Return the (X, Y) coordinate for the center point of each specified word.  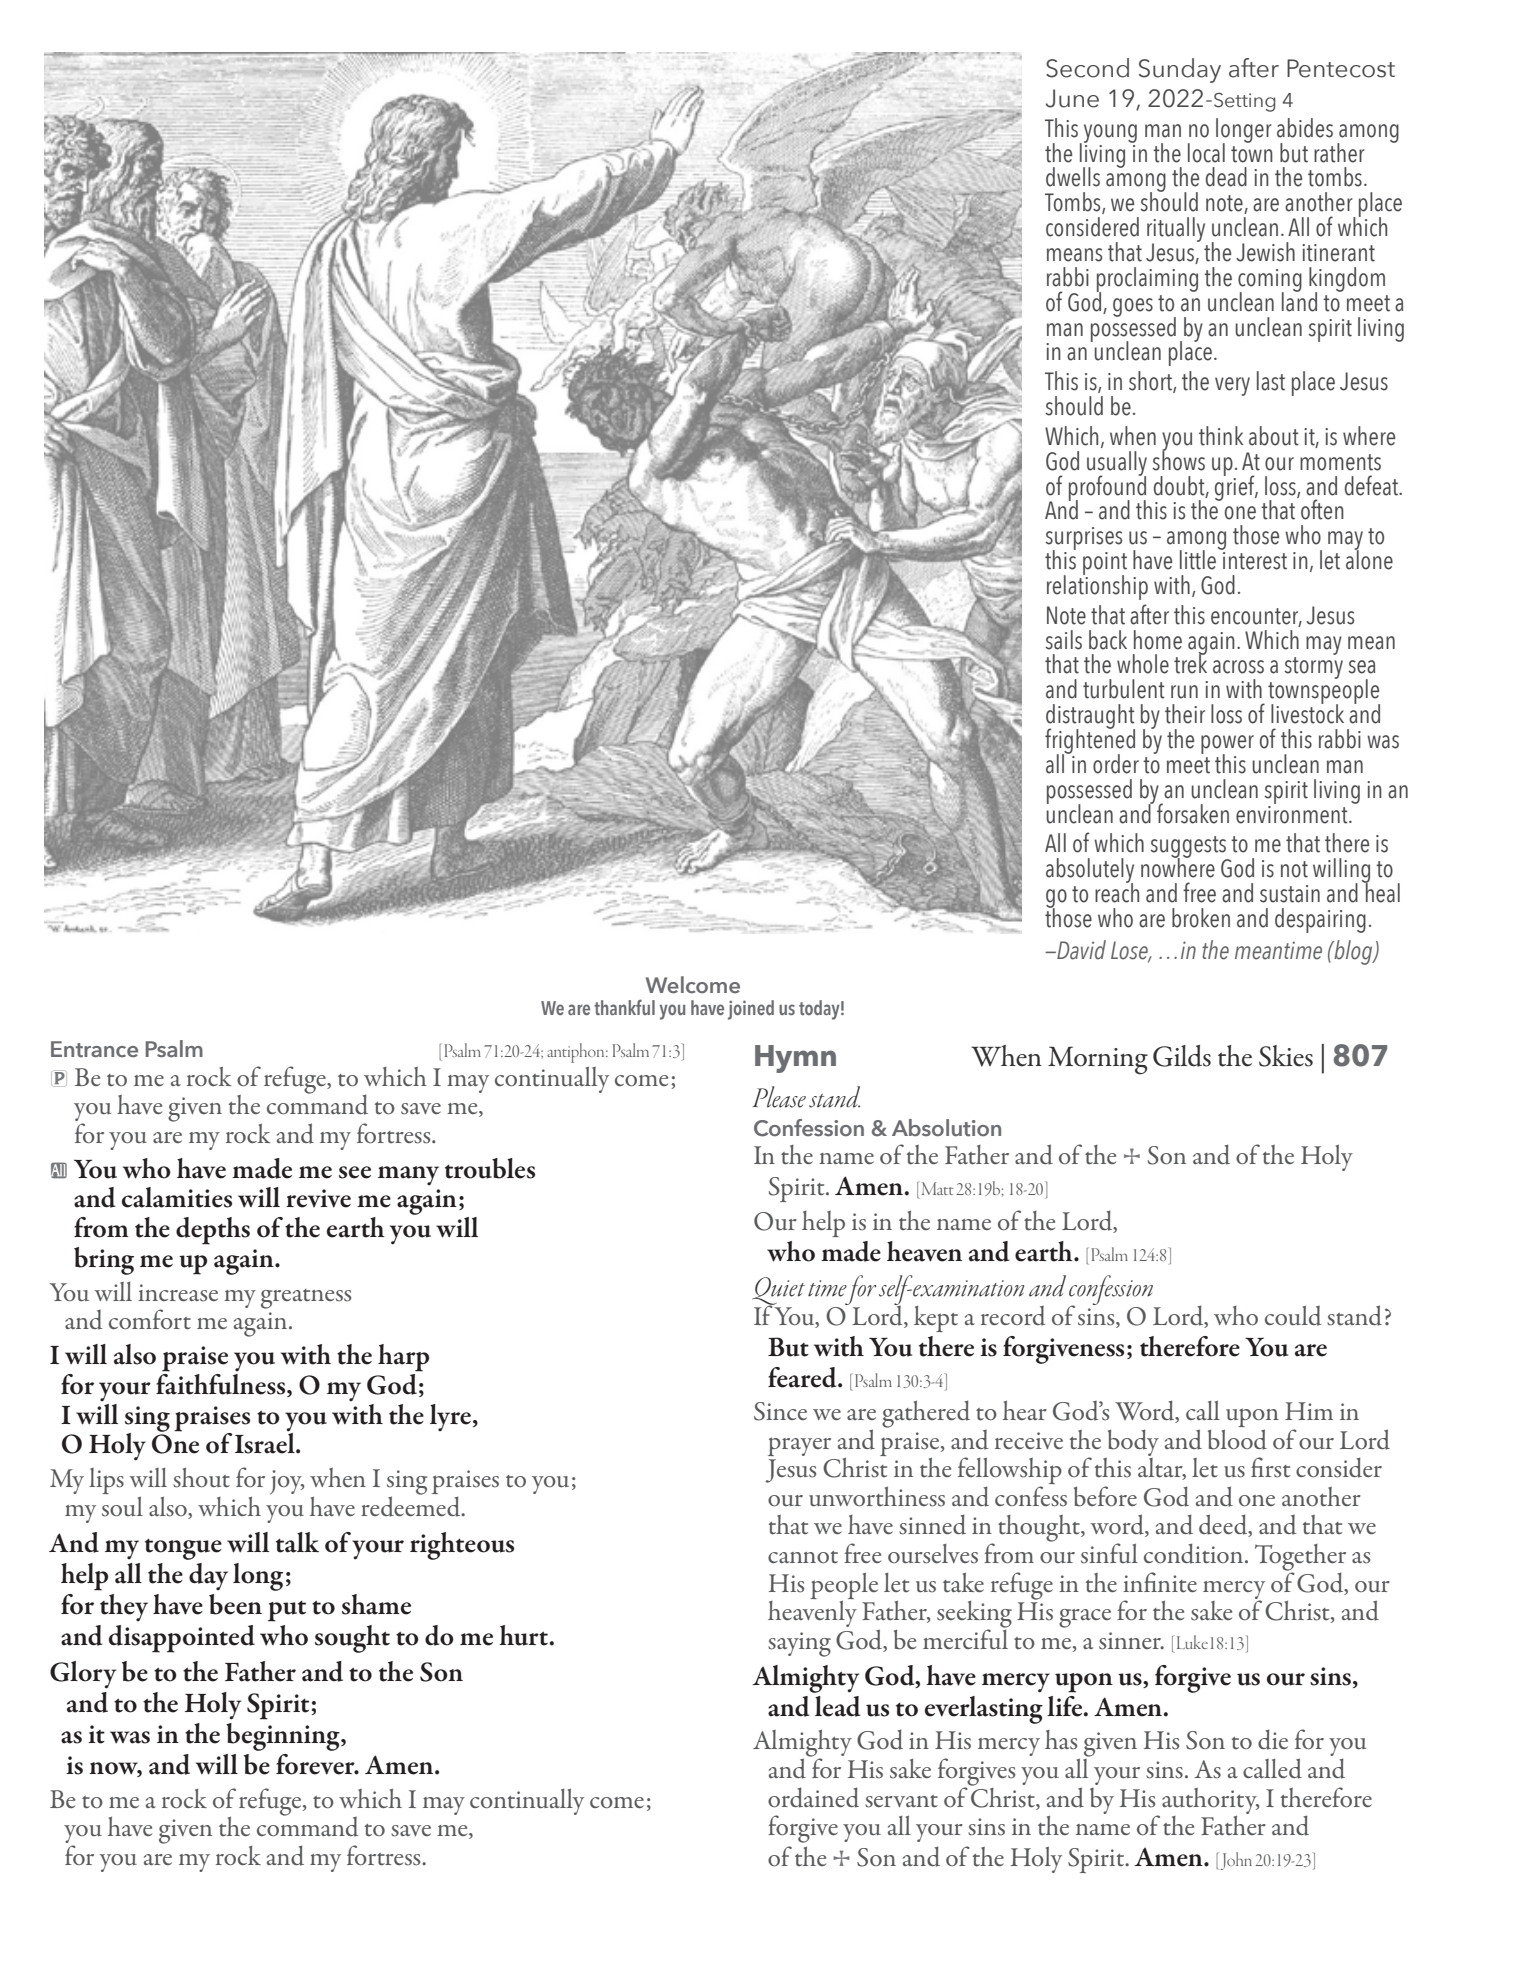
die (1273, 1739)
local (1206, 153)
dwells (1073, 177)
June (1072, 98)
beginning (284, 1737)
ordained (813, 1797)
